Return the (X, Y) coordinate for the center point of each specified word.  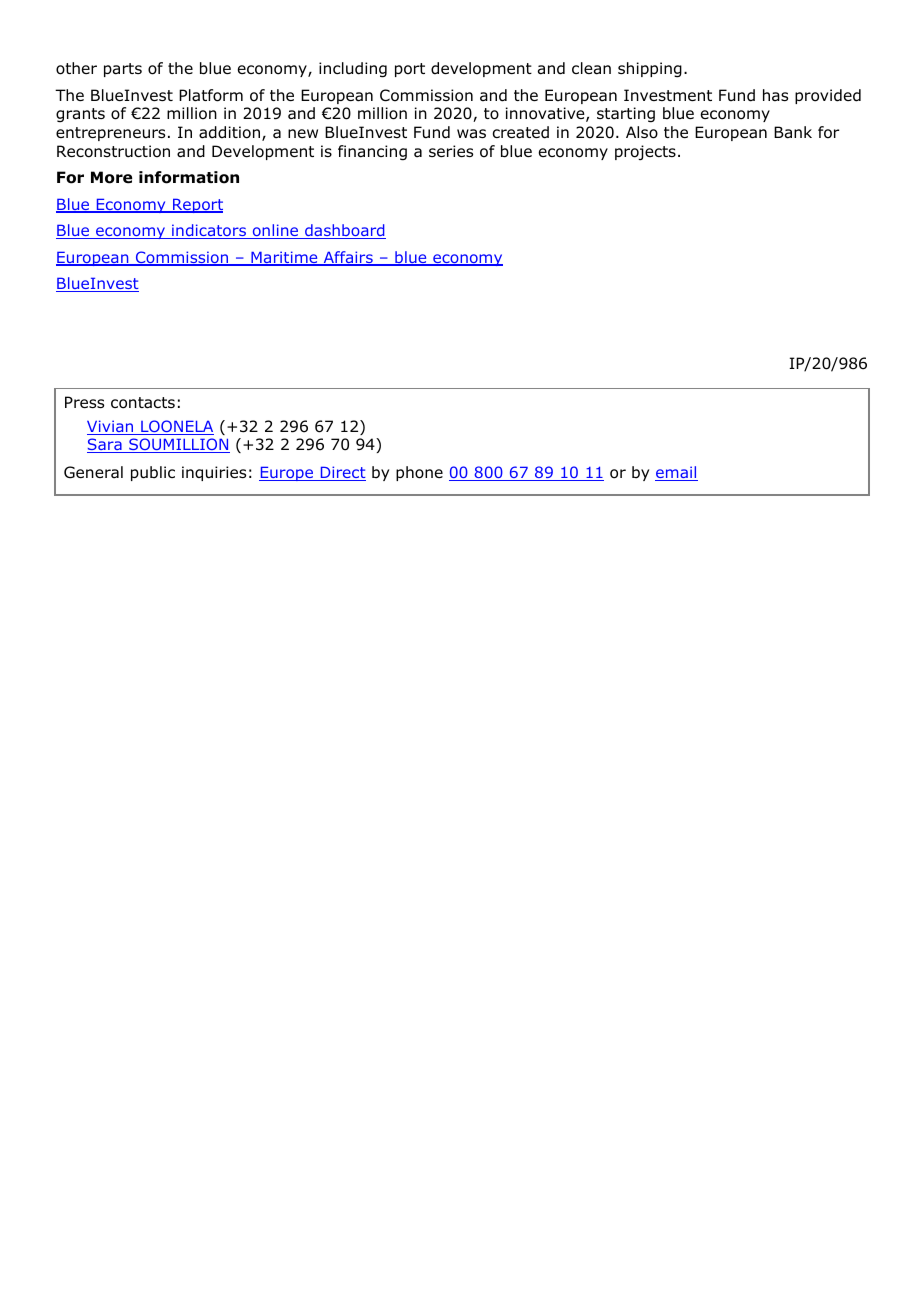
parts (123, 70)
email (676, 473)
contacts (143, 403)
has (775, 95)
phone (419, 473)
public (153, 473)
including (353, 70)
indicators (209, 231)
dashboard (344, 231)
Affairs (348, 258)
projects (645, 152)
